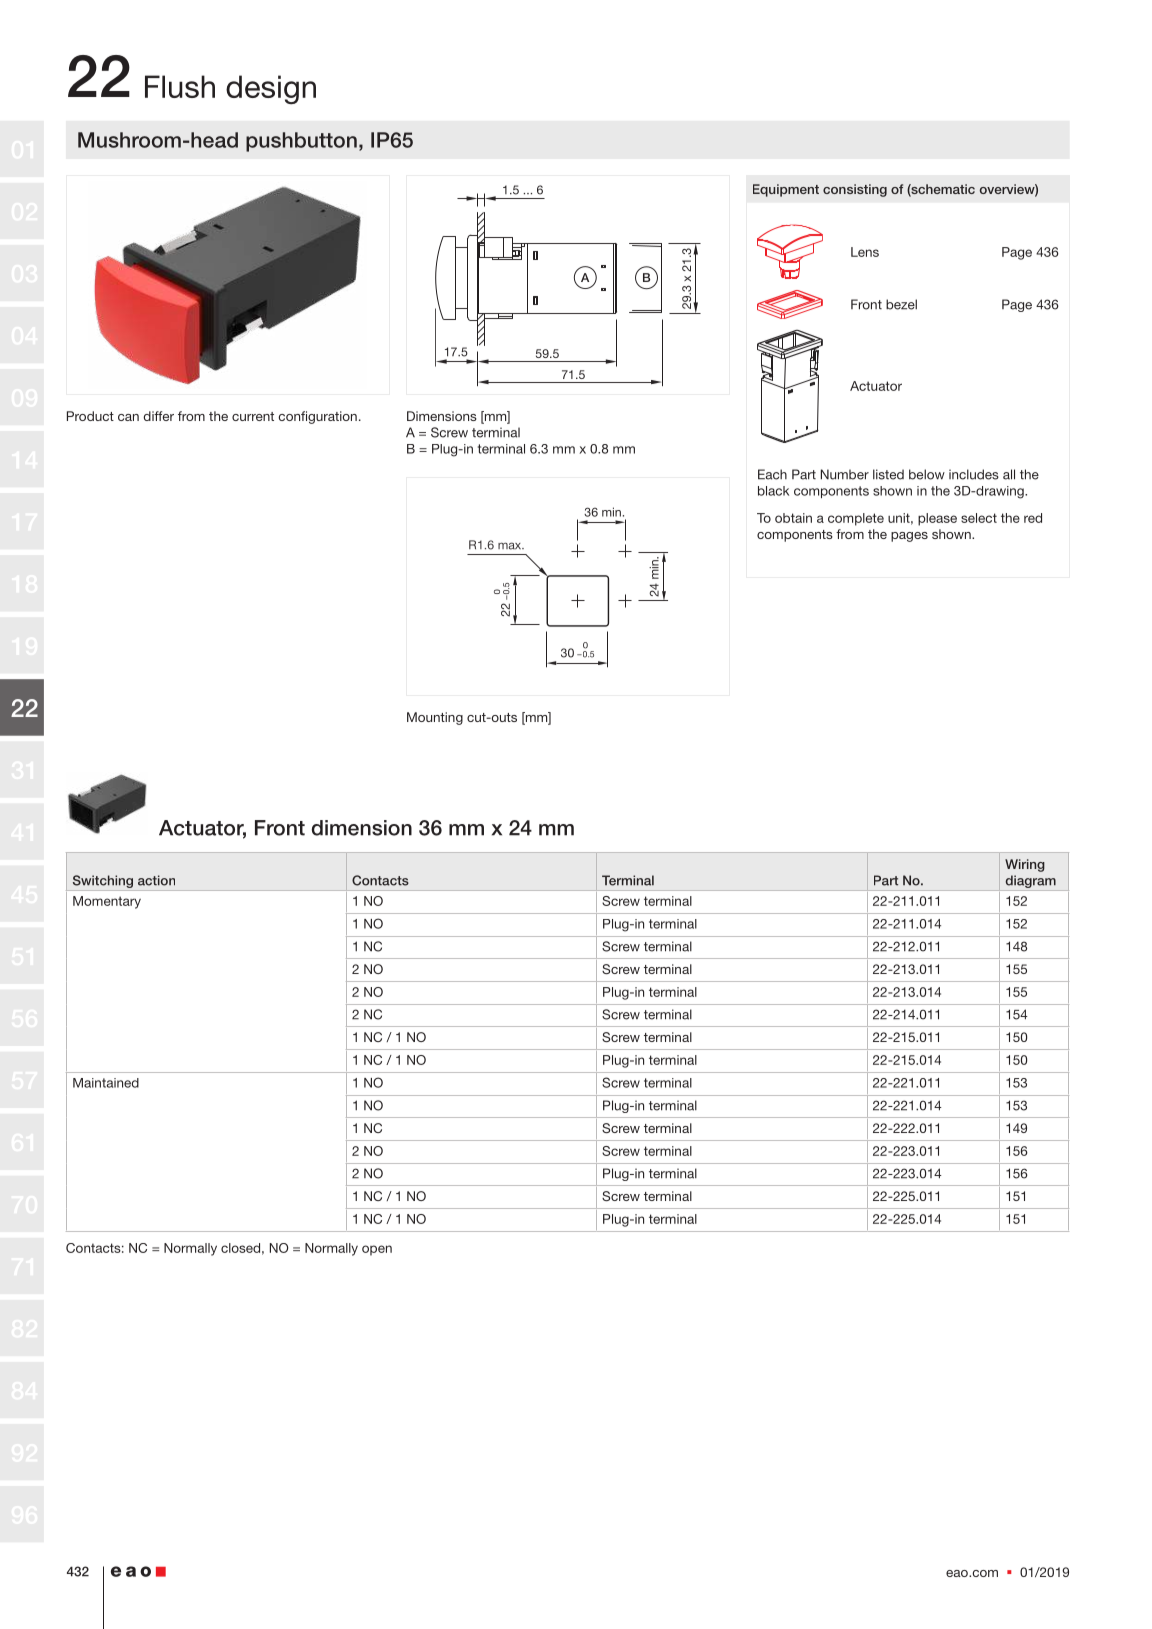 Image resolution: width=1152 pixels, height=1629 pixels. Describe the element at coordinates (158, 416) in the screenshot. I see `differ` at that location.
